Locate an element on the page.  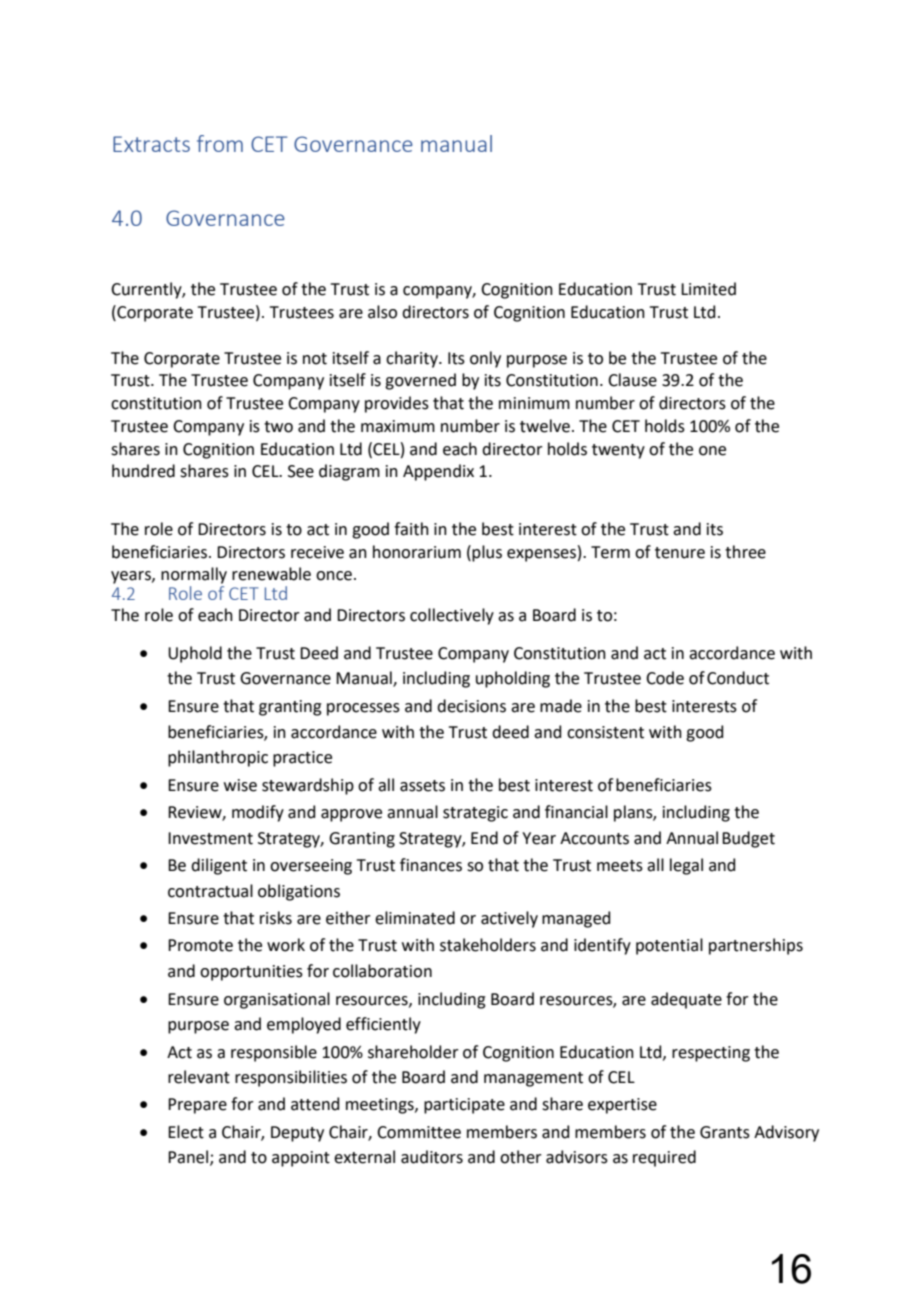
one is located at coordinates (712, 451).
